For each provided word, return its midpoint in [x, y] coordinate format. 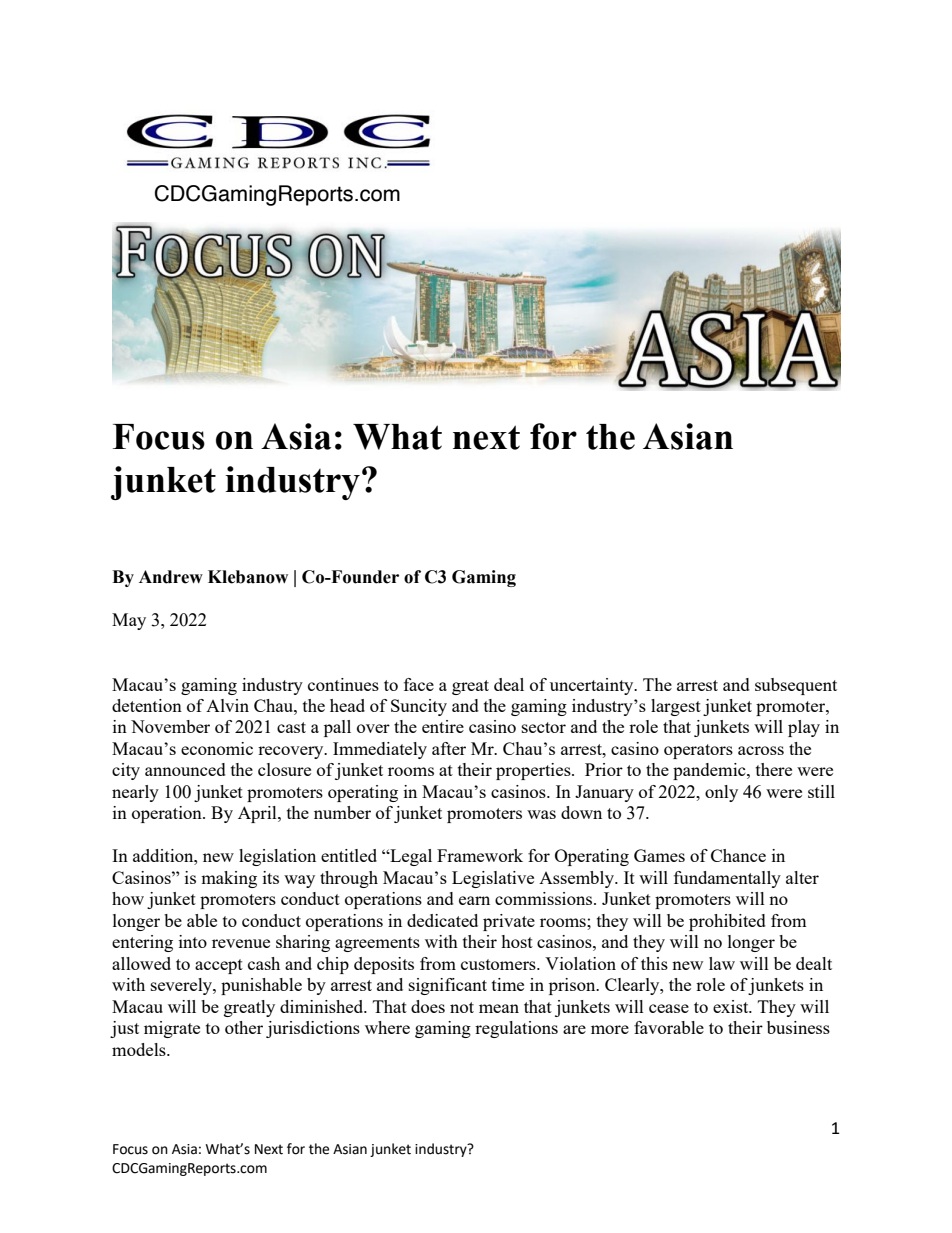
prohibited [727, 922]
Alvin [227, 705]
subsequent [796, 686]
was [541, 814]
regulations [516, 1029]
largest [676, 707]
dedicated [442, 920]
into [193, 941]
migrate [172, 1029]
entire [443, 726]
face [419, 684]
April [258, 814]
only [721, 793]
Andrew [171, 577]
